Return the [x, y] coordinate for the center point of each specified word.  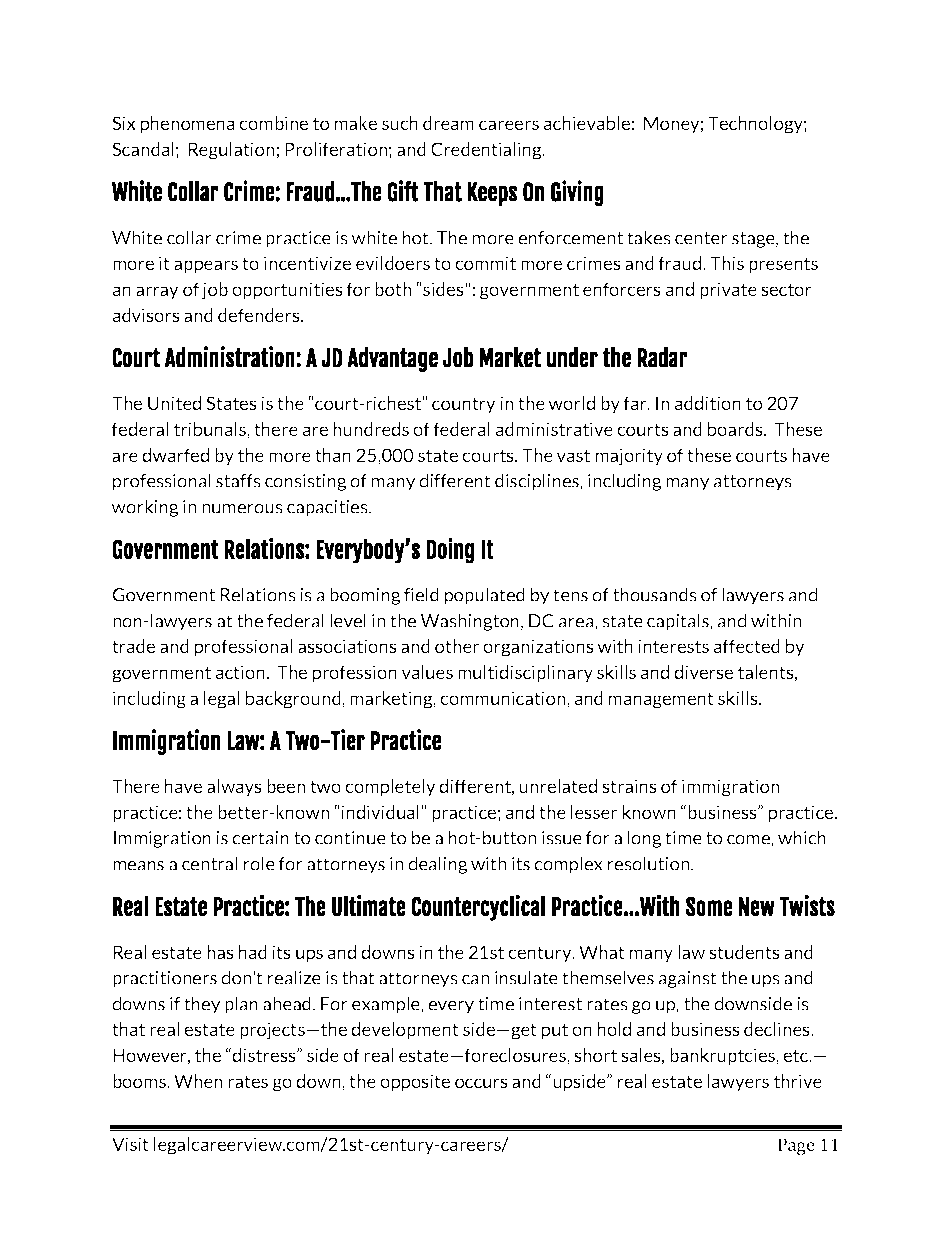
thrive [798, 1081]
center [701, 238]
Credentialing [487, 151]
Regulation [233, 151]
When [198, 1081]
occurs [481, 1083]
